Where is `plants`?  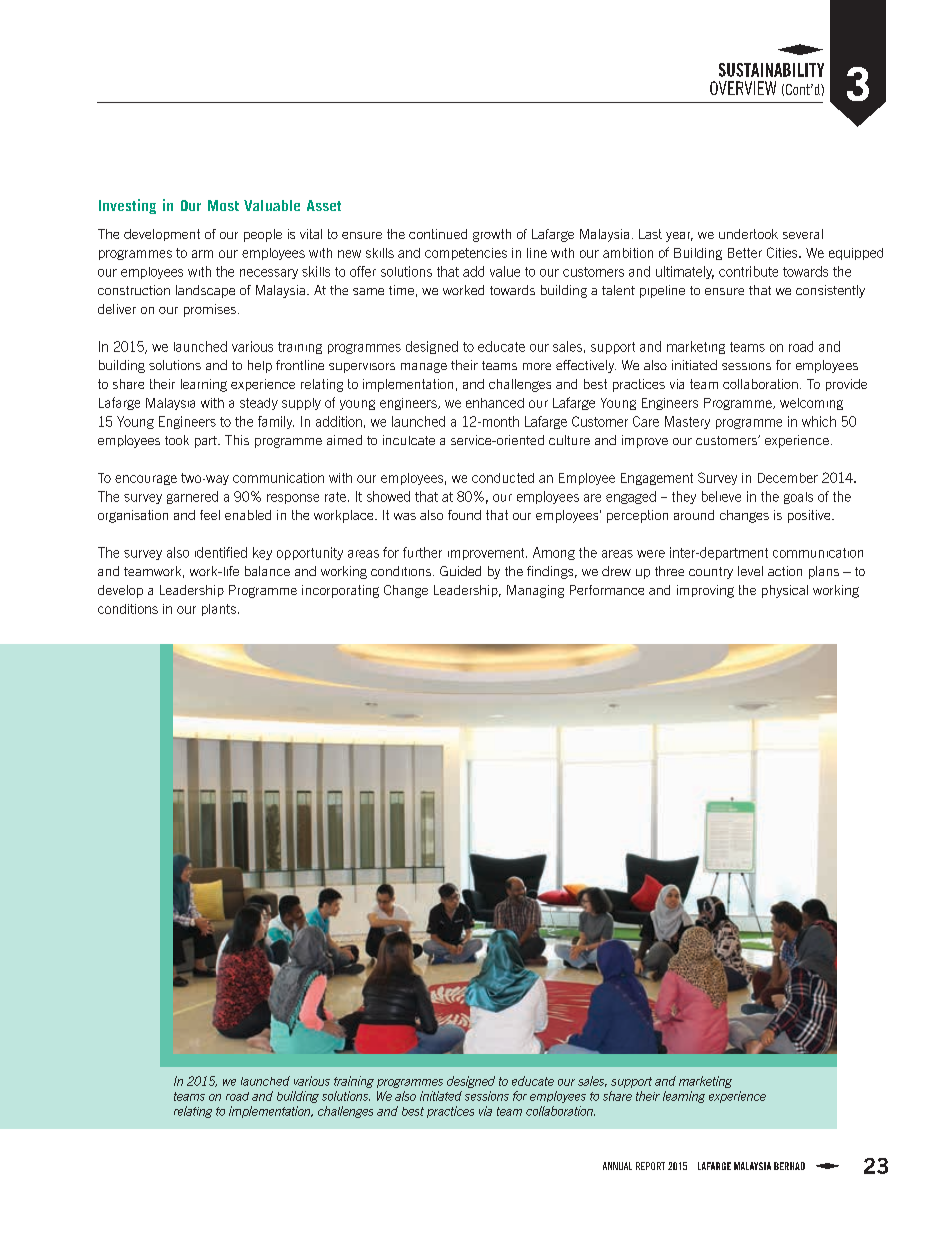
plants is located at coordinates (219, 610).
